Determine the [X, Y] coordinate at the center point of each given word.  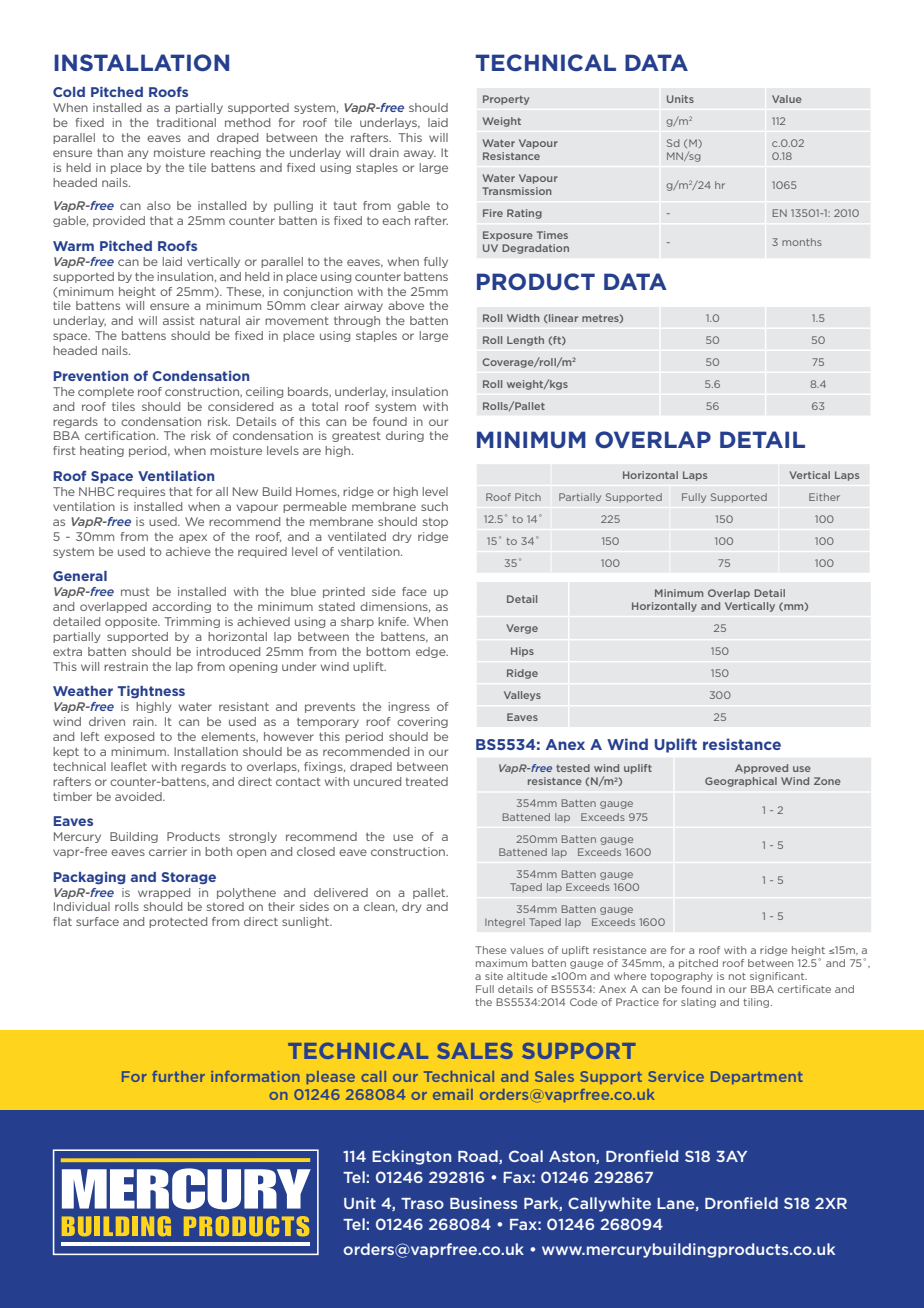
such [434, 506]
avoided [139, 796]
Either [824, 497]
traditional [186, 122]
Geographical [741, 782]
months [802, 242]
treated [427, 781]
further [178, 1076]
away [420, 154]
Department [757, 1077]
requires [141, 492]
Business [484, 1203]
